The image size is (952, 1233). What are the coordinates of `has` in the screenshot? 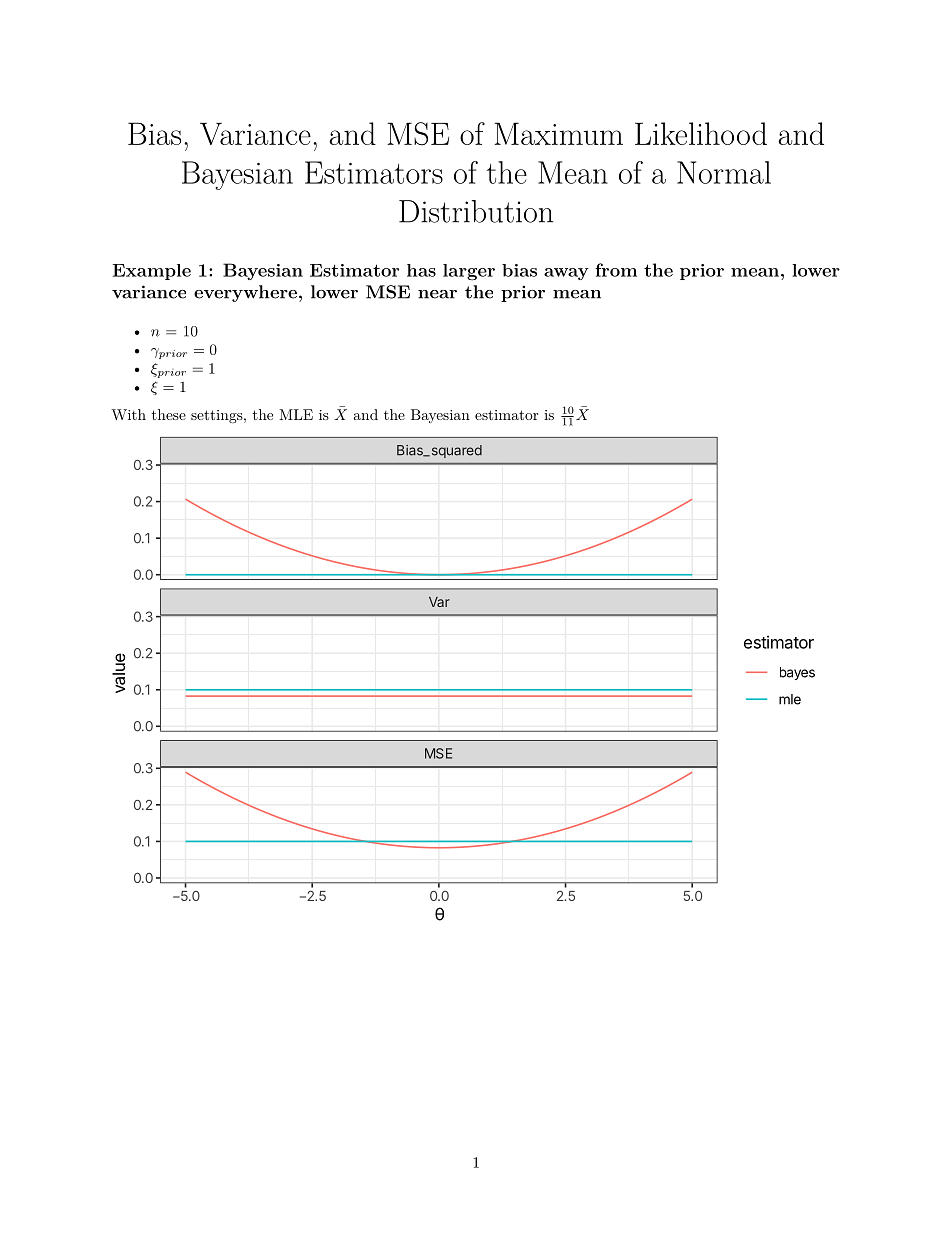 It's located at (421, 270).
